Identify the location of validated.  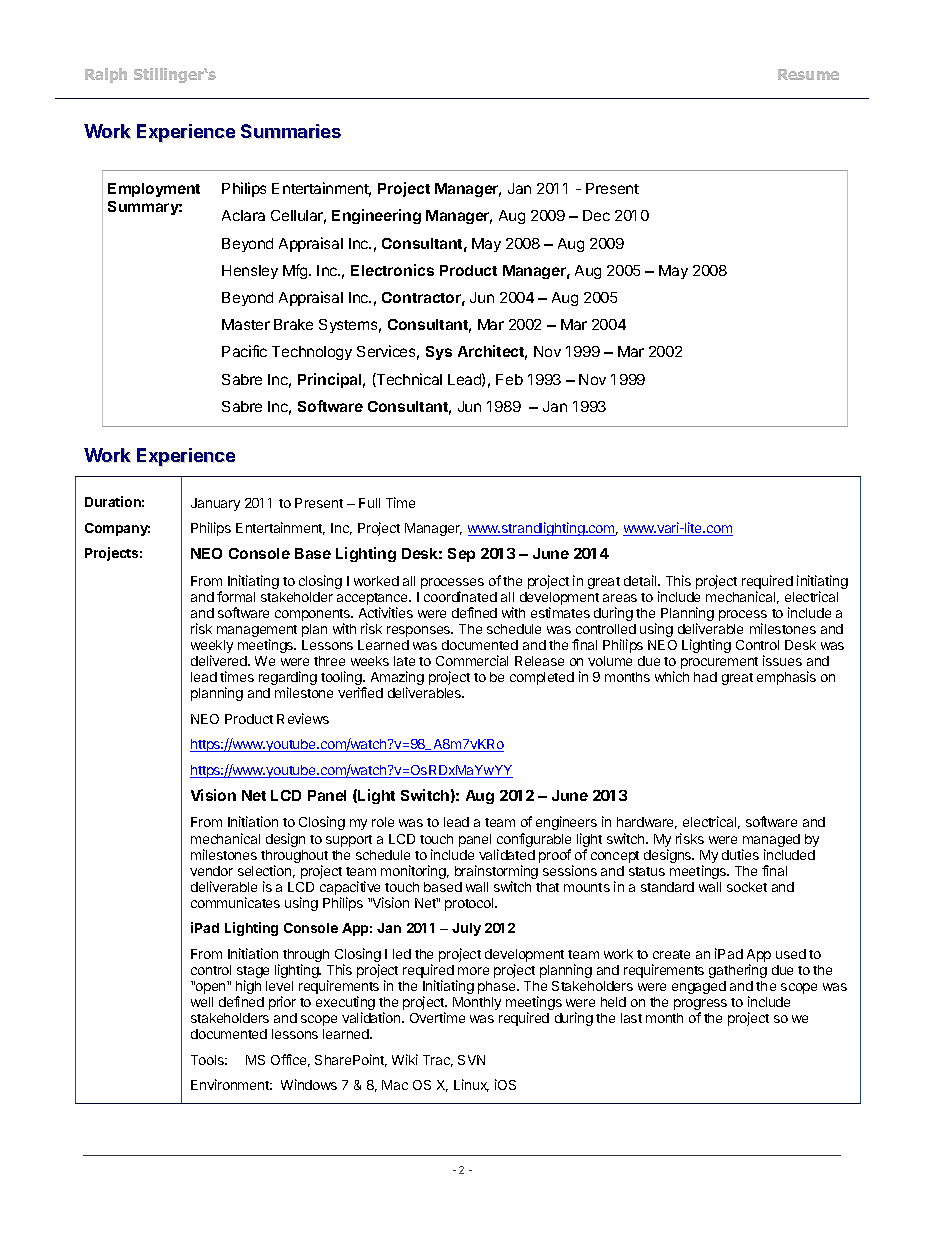
(507, 854).
